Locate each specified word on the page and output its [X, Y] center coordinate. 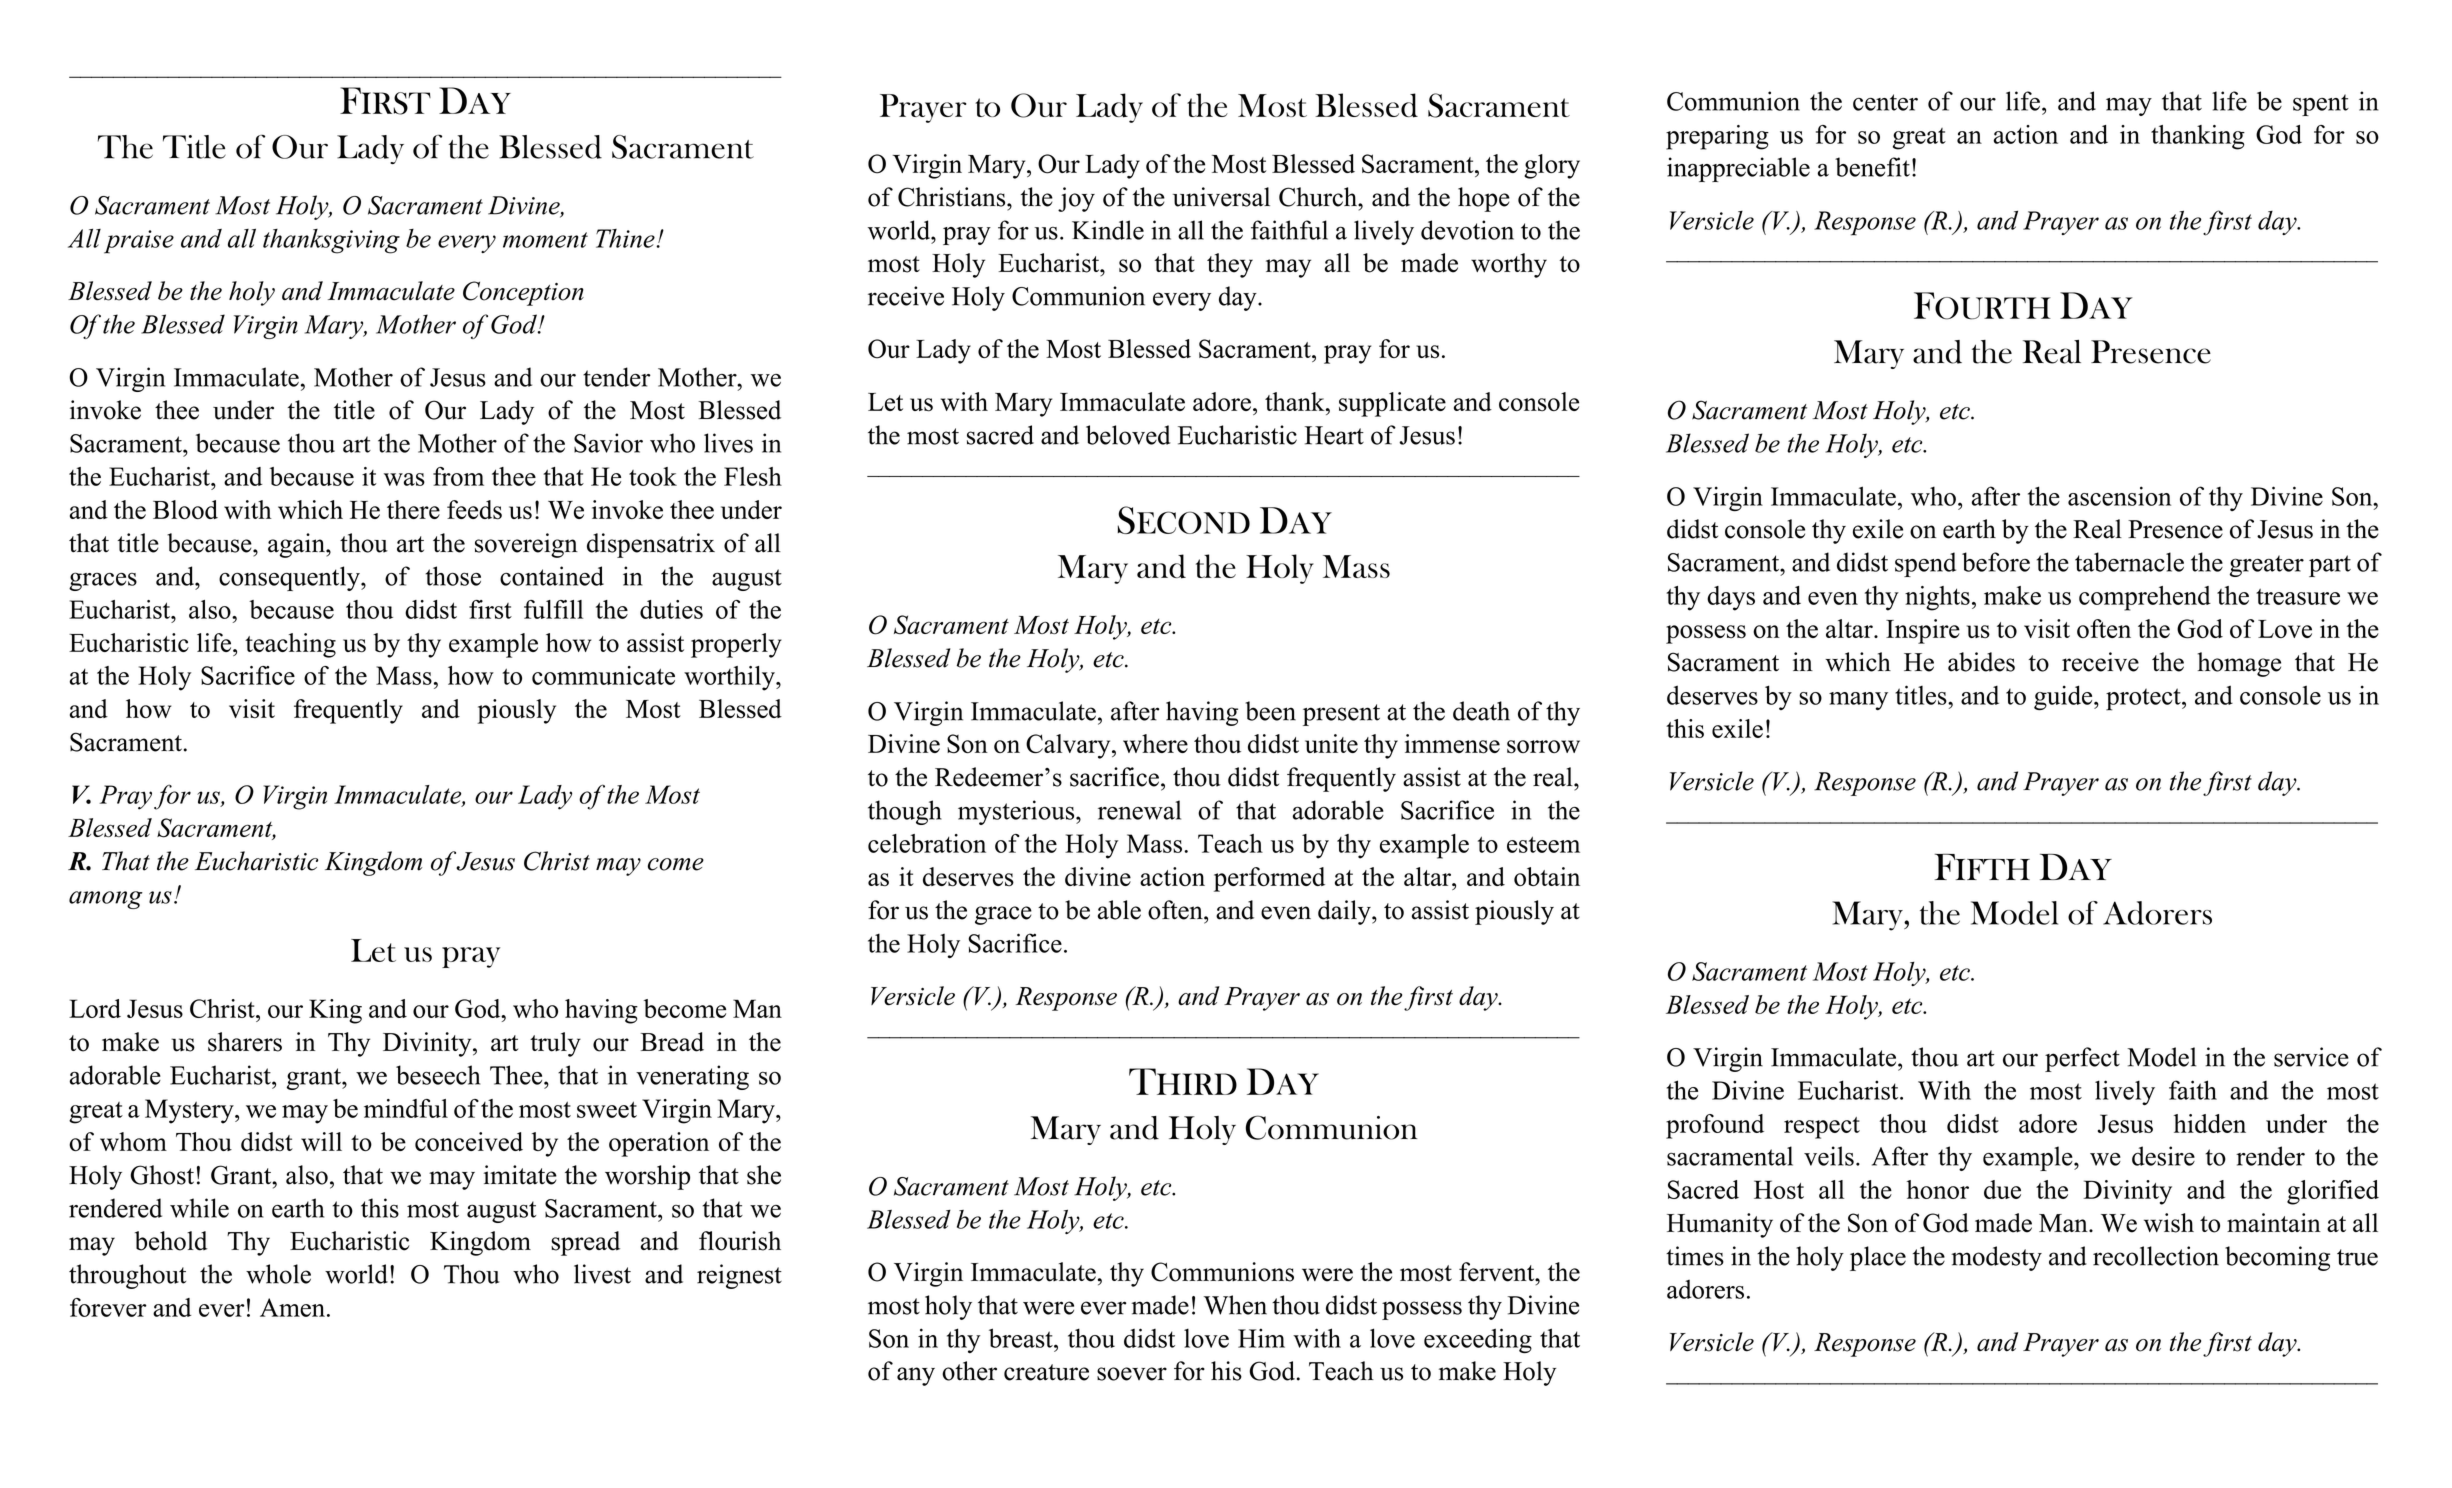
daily [1345, 912]
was [404, 479]
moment [545, 240]
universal [1221, 197]
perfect [2082, 1059]
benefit [1872, 167]
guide [2064, 697]
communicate [603, 675]
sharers [245, 1042]
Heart [1334, 435]
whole [278, 1274]
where [1155, 743]
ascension [2119, 496]
